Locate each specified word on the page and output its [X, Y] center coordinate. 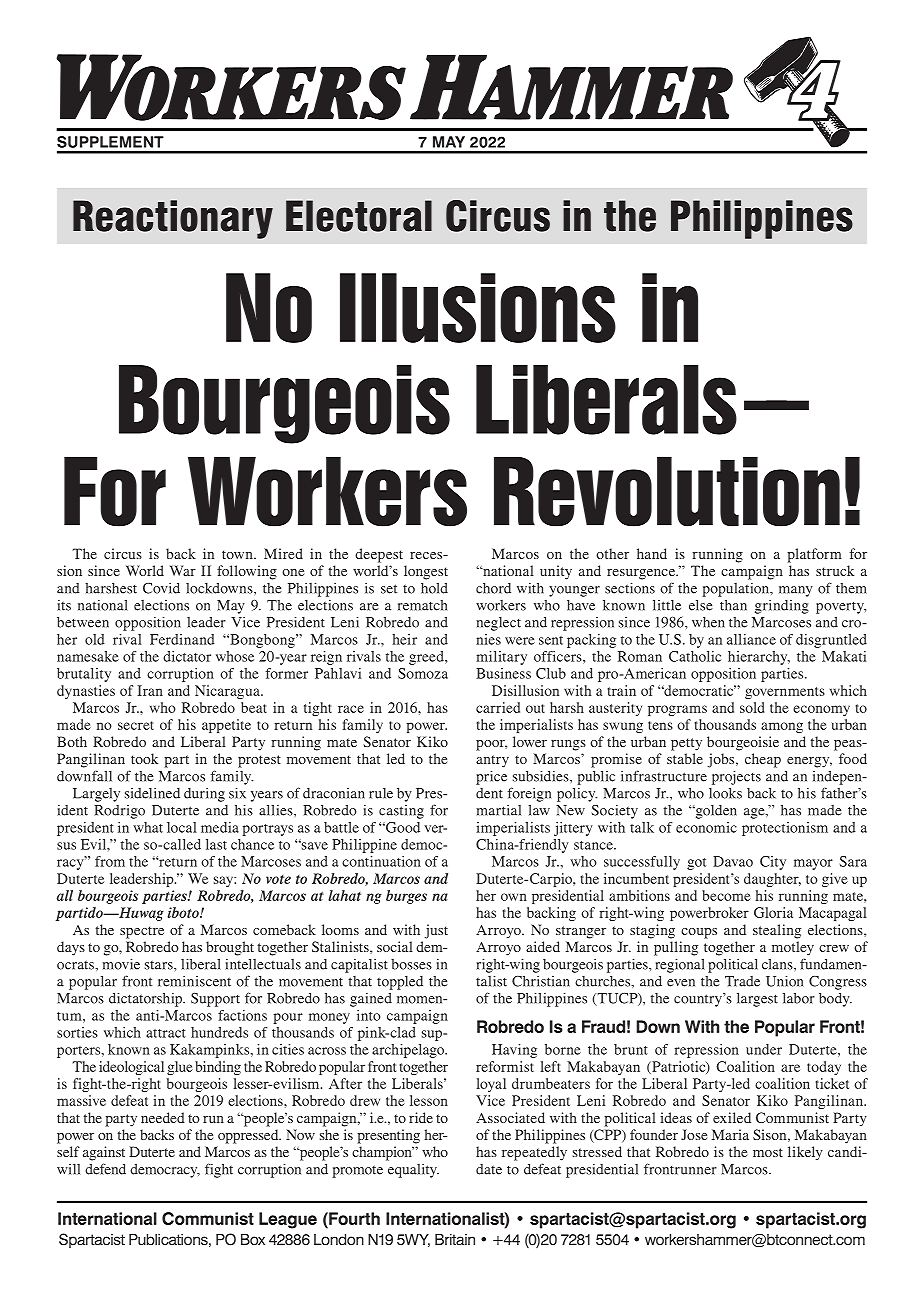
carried [498, 707]
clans [778, 964]
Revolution [667, 492]
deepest [379, 555]
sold [752, 707]
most [768, 1152]
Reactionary [173, 219]
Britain [455, 1239]
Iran [150, 690]
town [238, 554]
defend [105, 1169]
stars [160, 965]
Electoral [359, 216]
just [436, 931]
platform [815, 555]
